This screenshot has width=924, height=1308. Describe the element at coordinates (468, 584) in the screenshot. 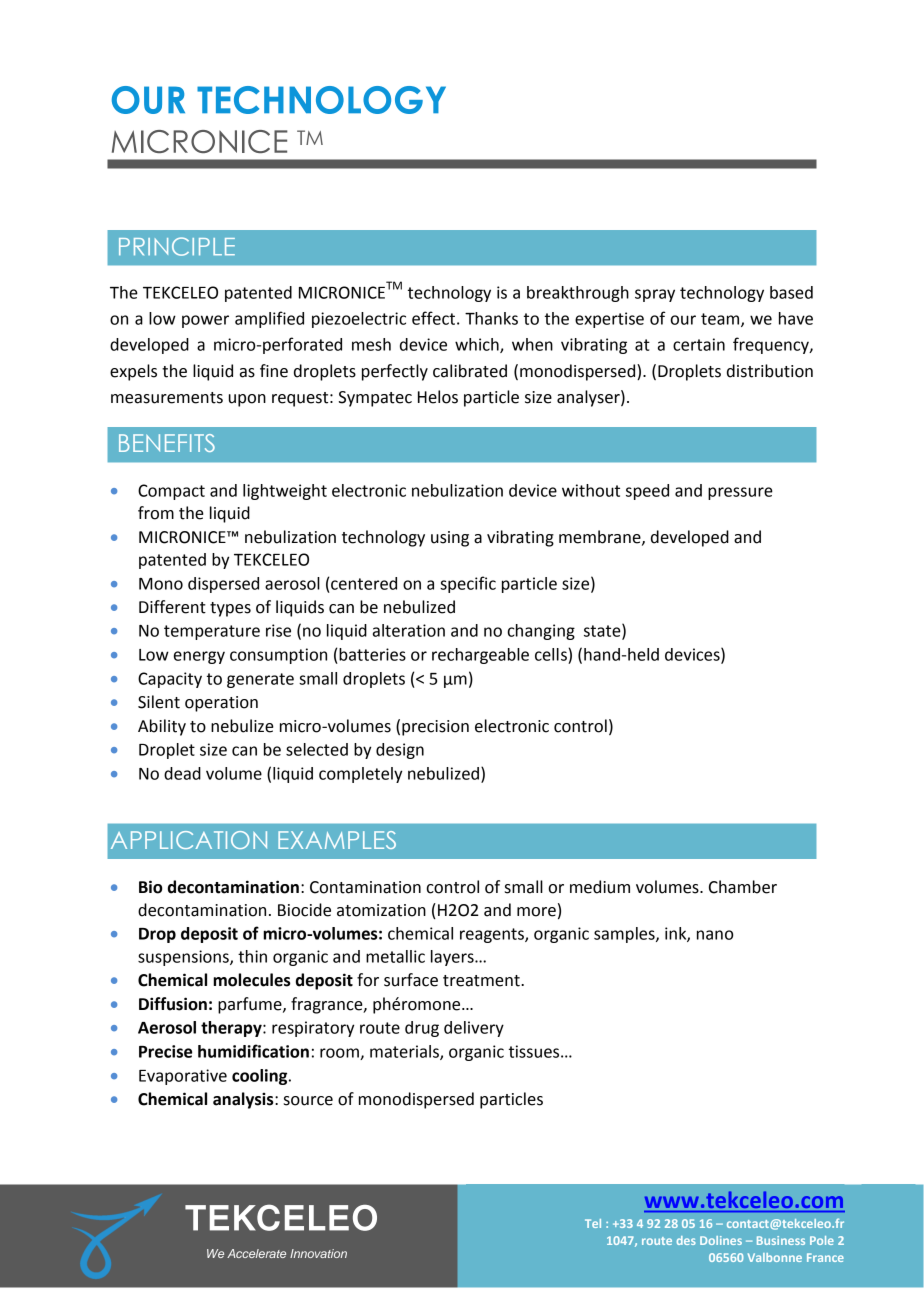

I see `specific` at that location.
